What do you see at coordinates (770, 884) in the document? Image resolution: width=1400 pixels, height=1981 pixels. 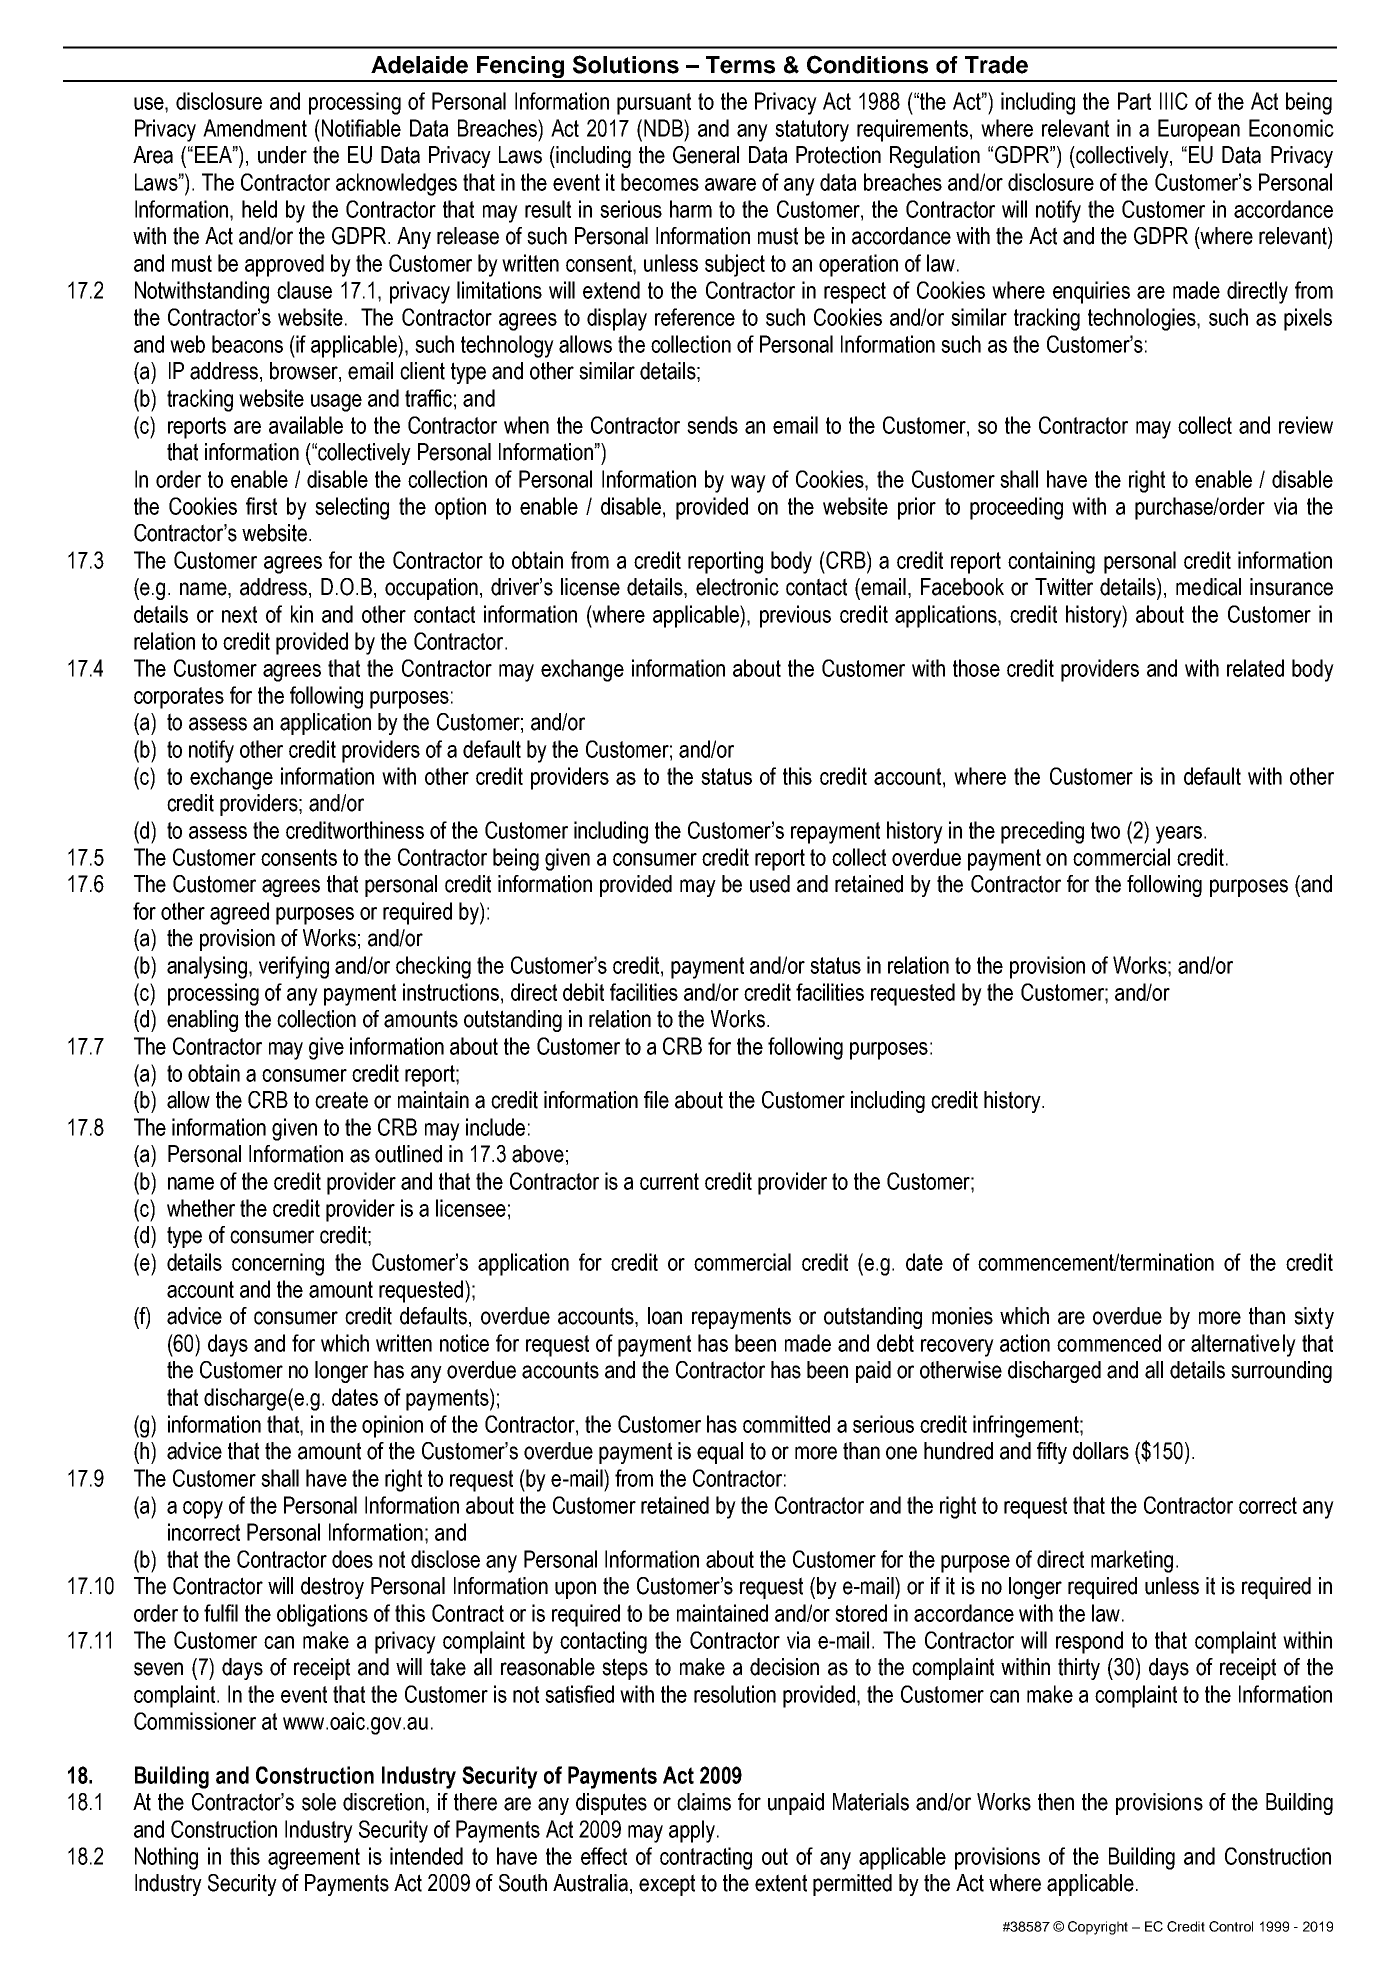 I see `used` at bounding box center [770, 884].
